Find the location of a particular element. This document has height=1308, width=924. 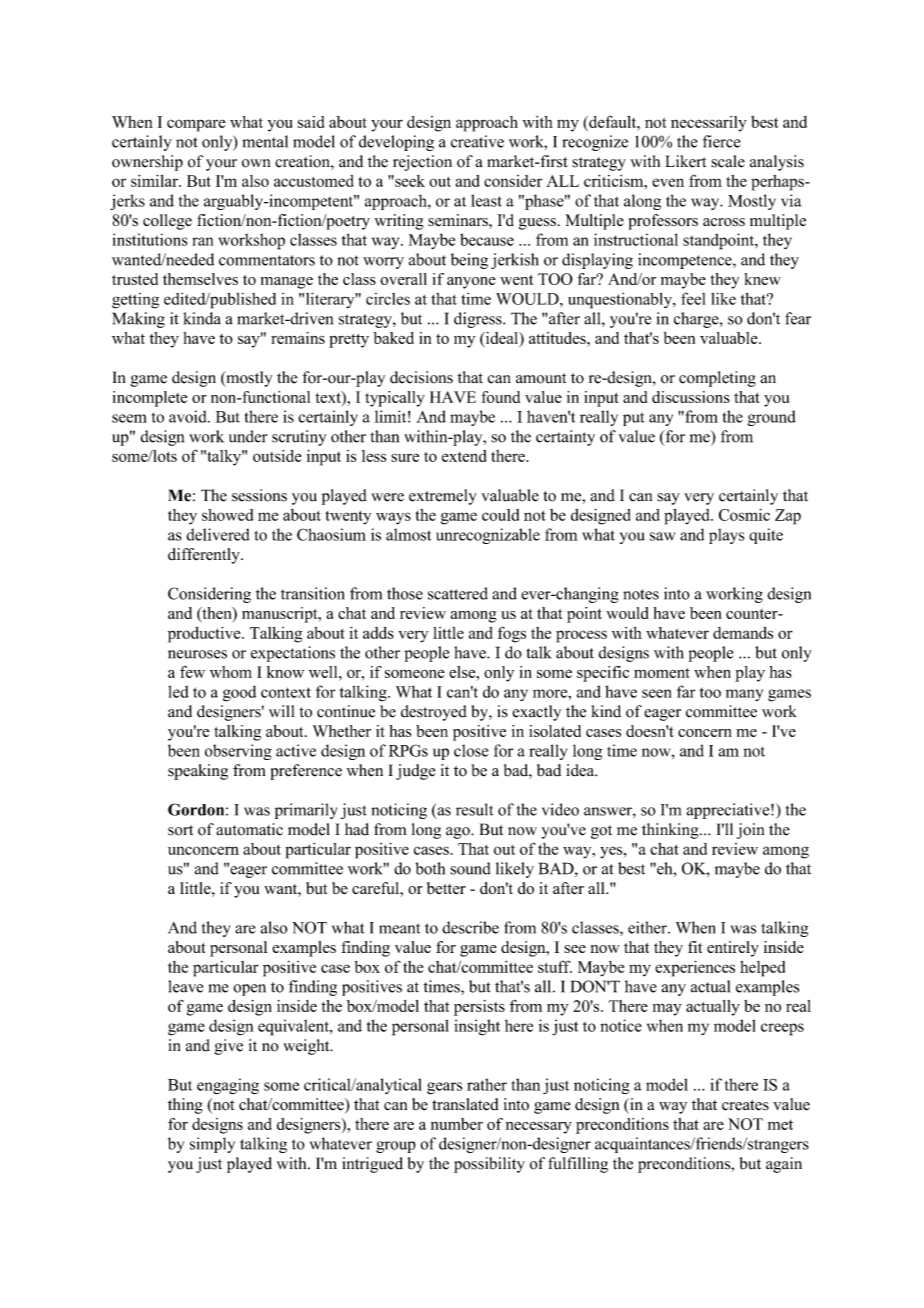

compare is located at coordinates (196, 125).
